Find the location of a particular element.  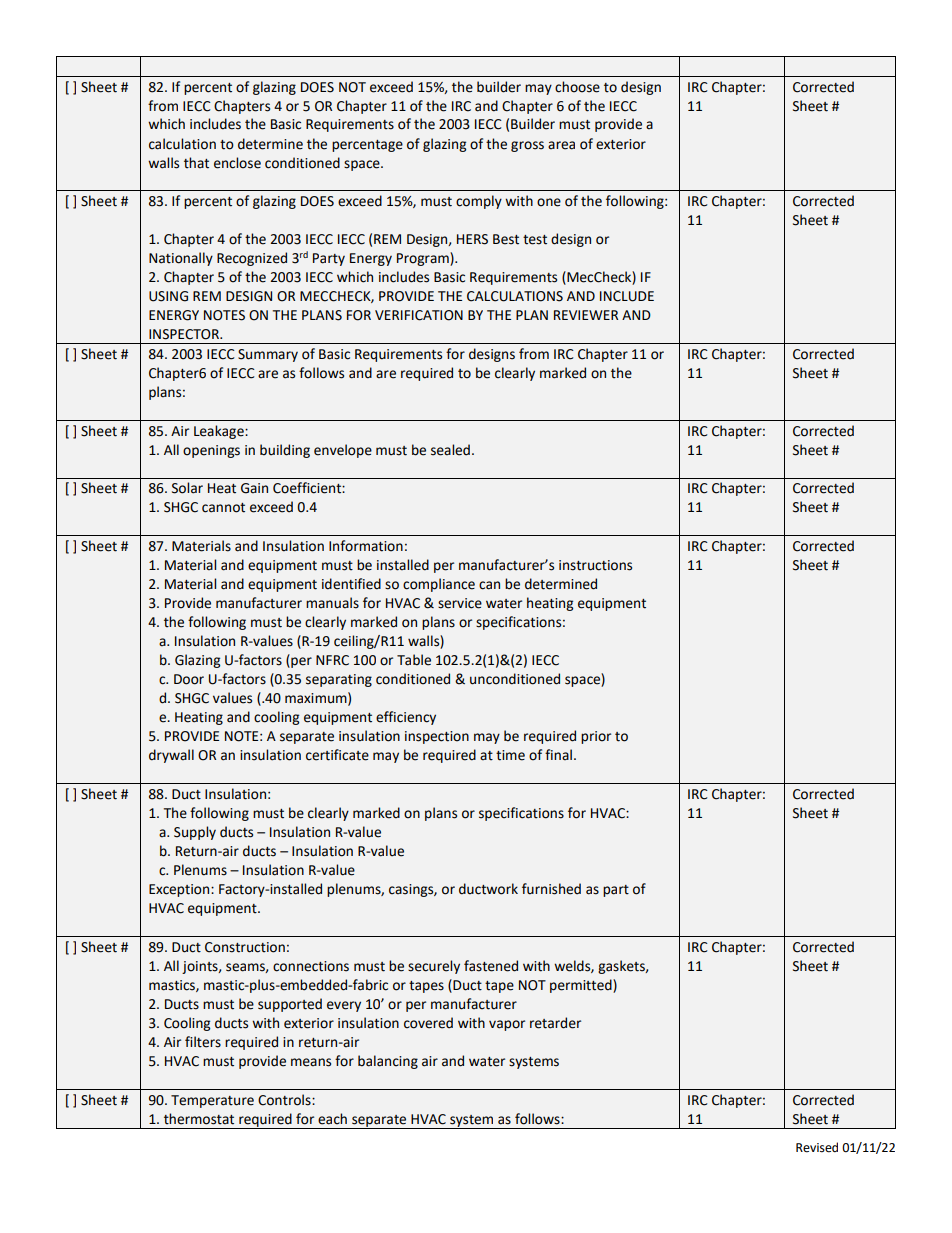

openings is located at coordinates (211, 451).
